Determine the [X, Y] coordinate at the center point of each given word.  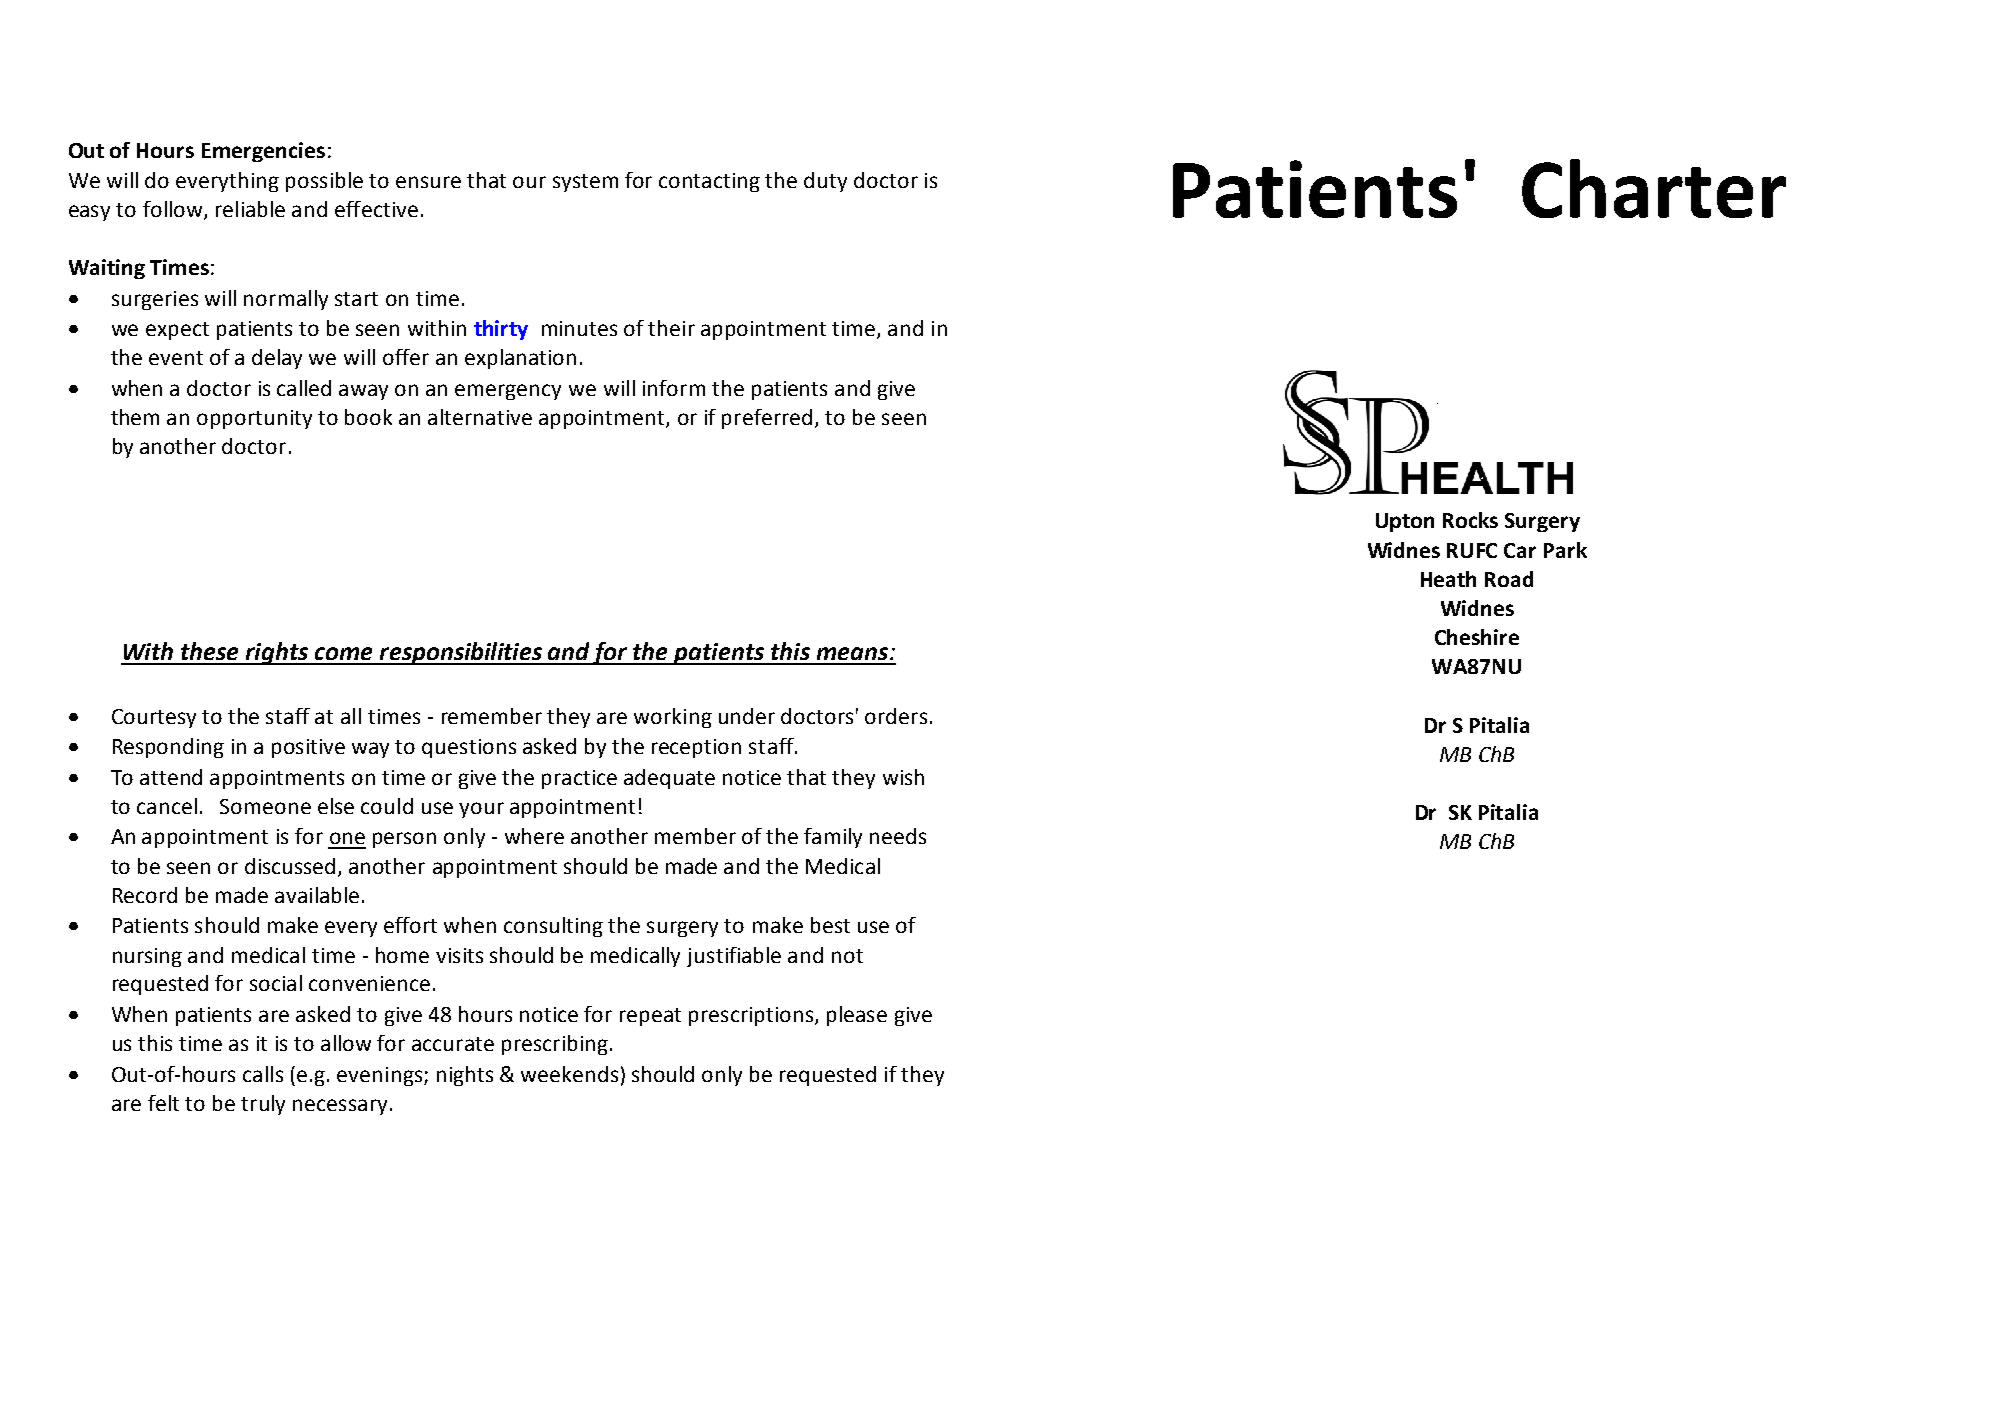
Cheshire [1477, 637]
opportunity [254, 419]
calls [263, 1074]
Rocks [1470, 520]
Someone [265, 806]
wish [903, 777]
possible [324, 182]
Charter [1654, 188]
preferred [767, 419]
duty [825, 182]
